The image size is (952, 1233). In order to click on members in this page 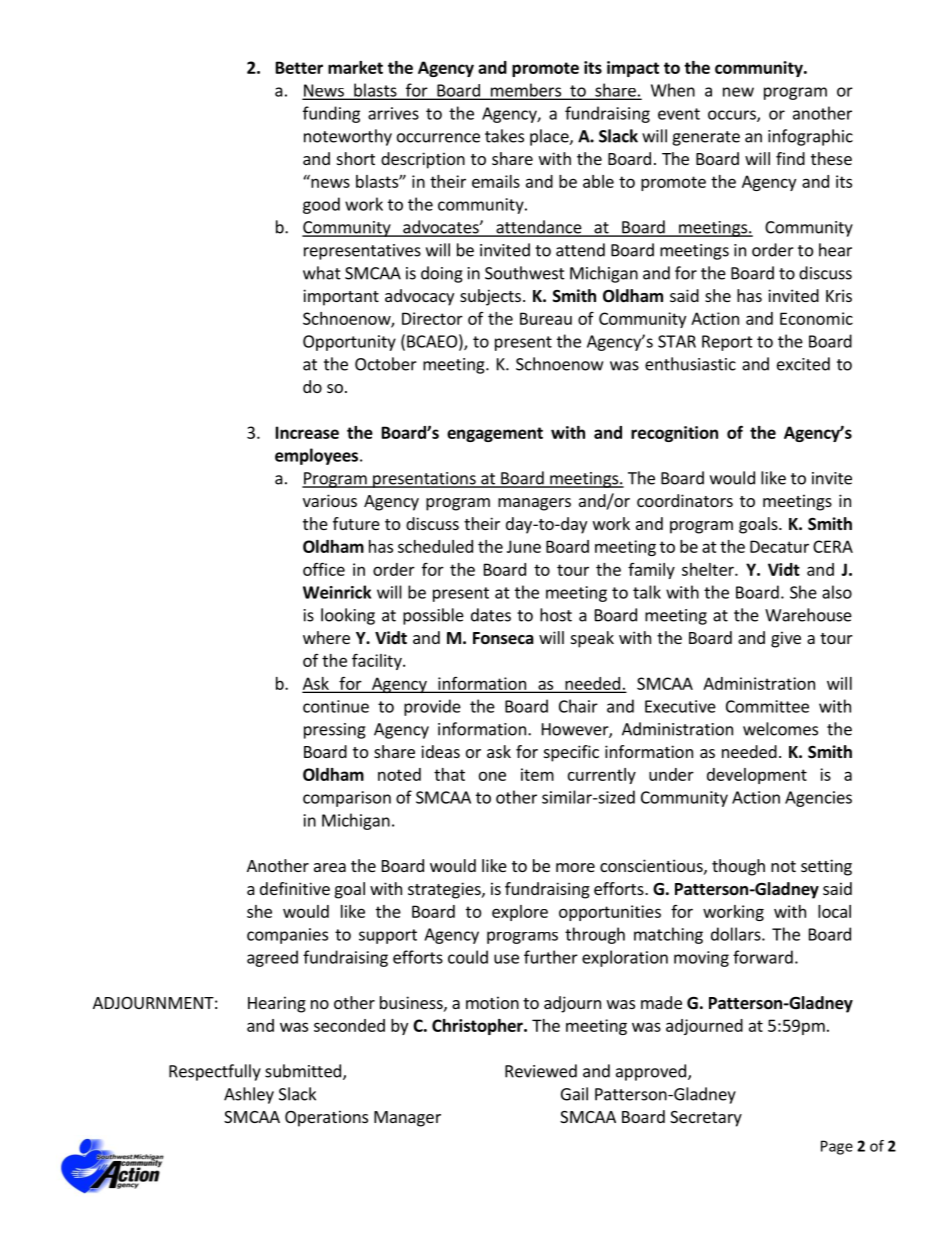, I will do `click(525, 91)`.
